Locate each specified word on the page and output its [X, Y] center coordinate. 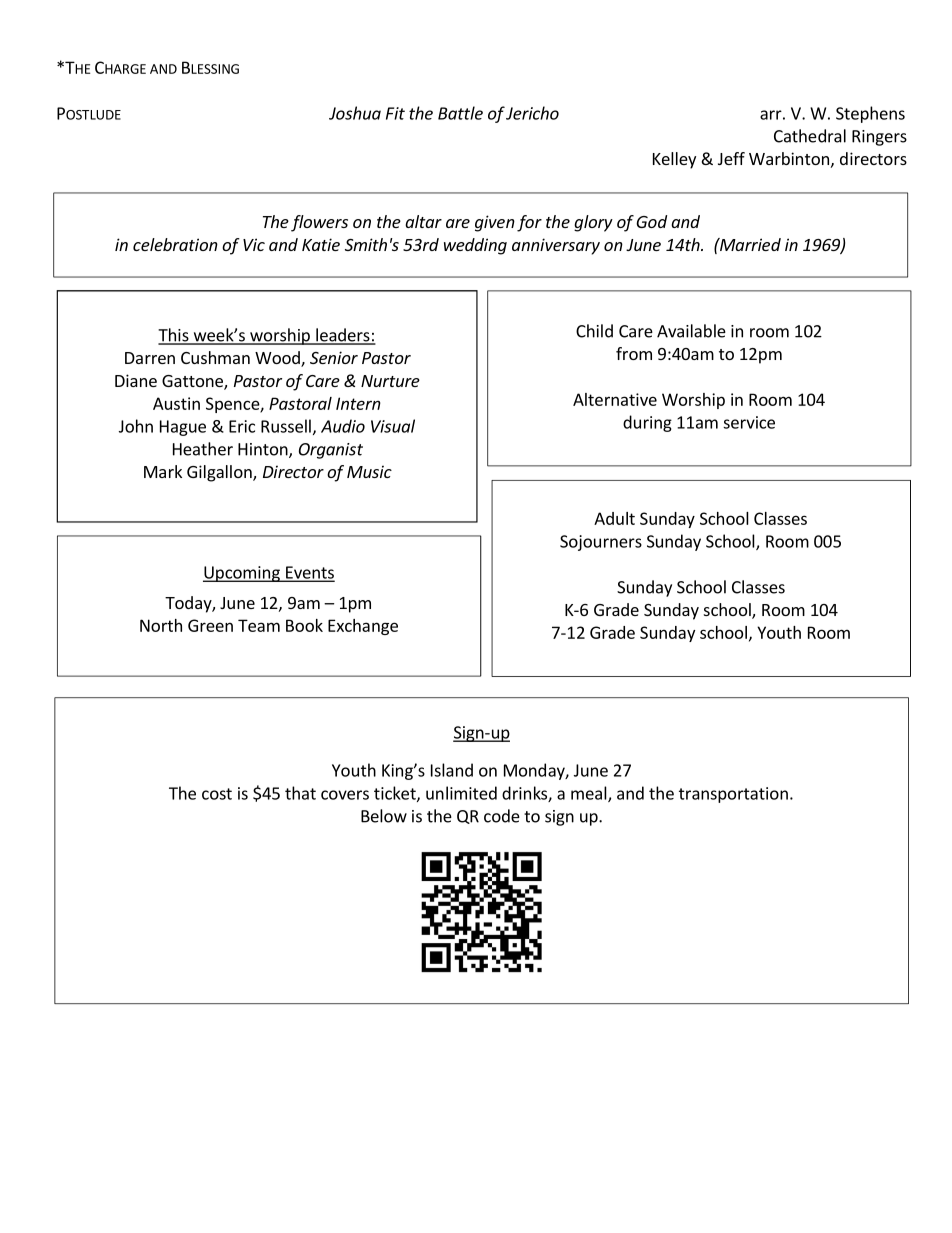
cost [217, 794]
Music [369, 471]
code [502, 816]
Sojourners [601, 543]
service [749, 422]
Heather [203, 449]
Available [691, 331]
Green [210, 625]
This [174, 336]
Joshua [355, 113]
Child [594, 331]
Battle [460, 113]
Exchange [363, 627]
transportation [733, 795]
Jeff [731, 158]
